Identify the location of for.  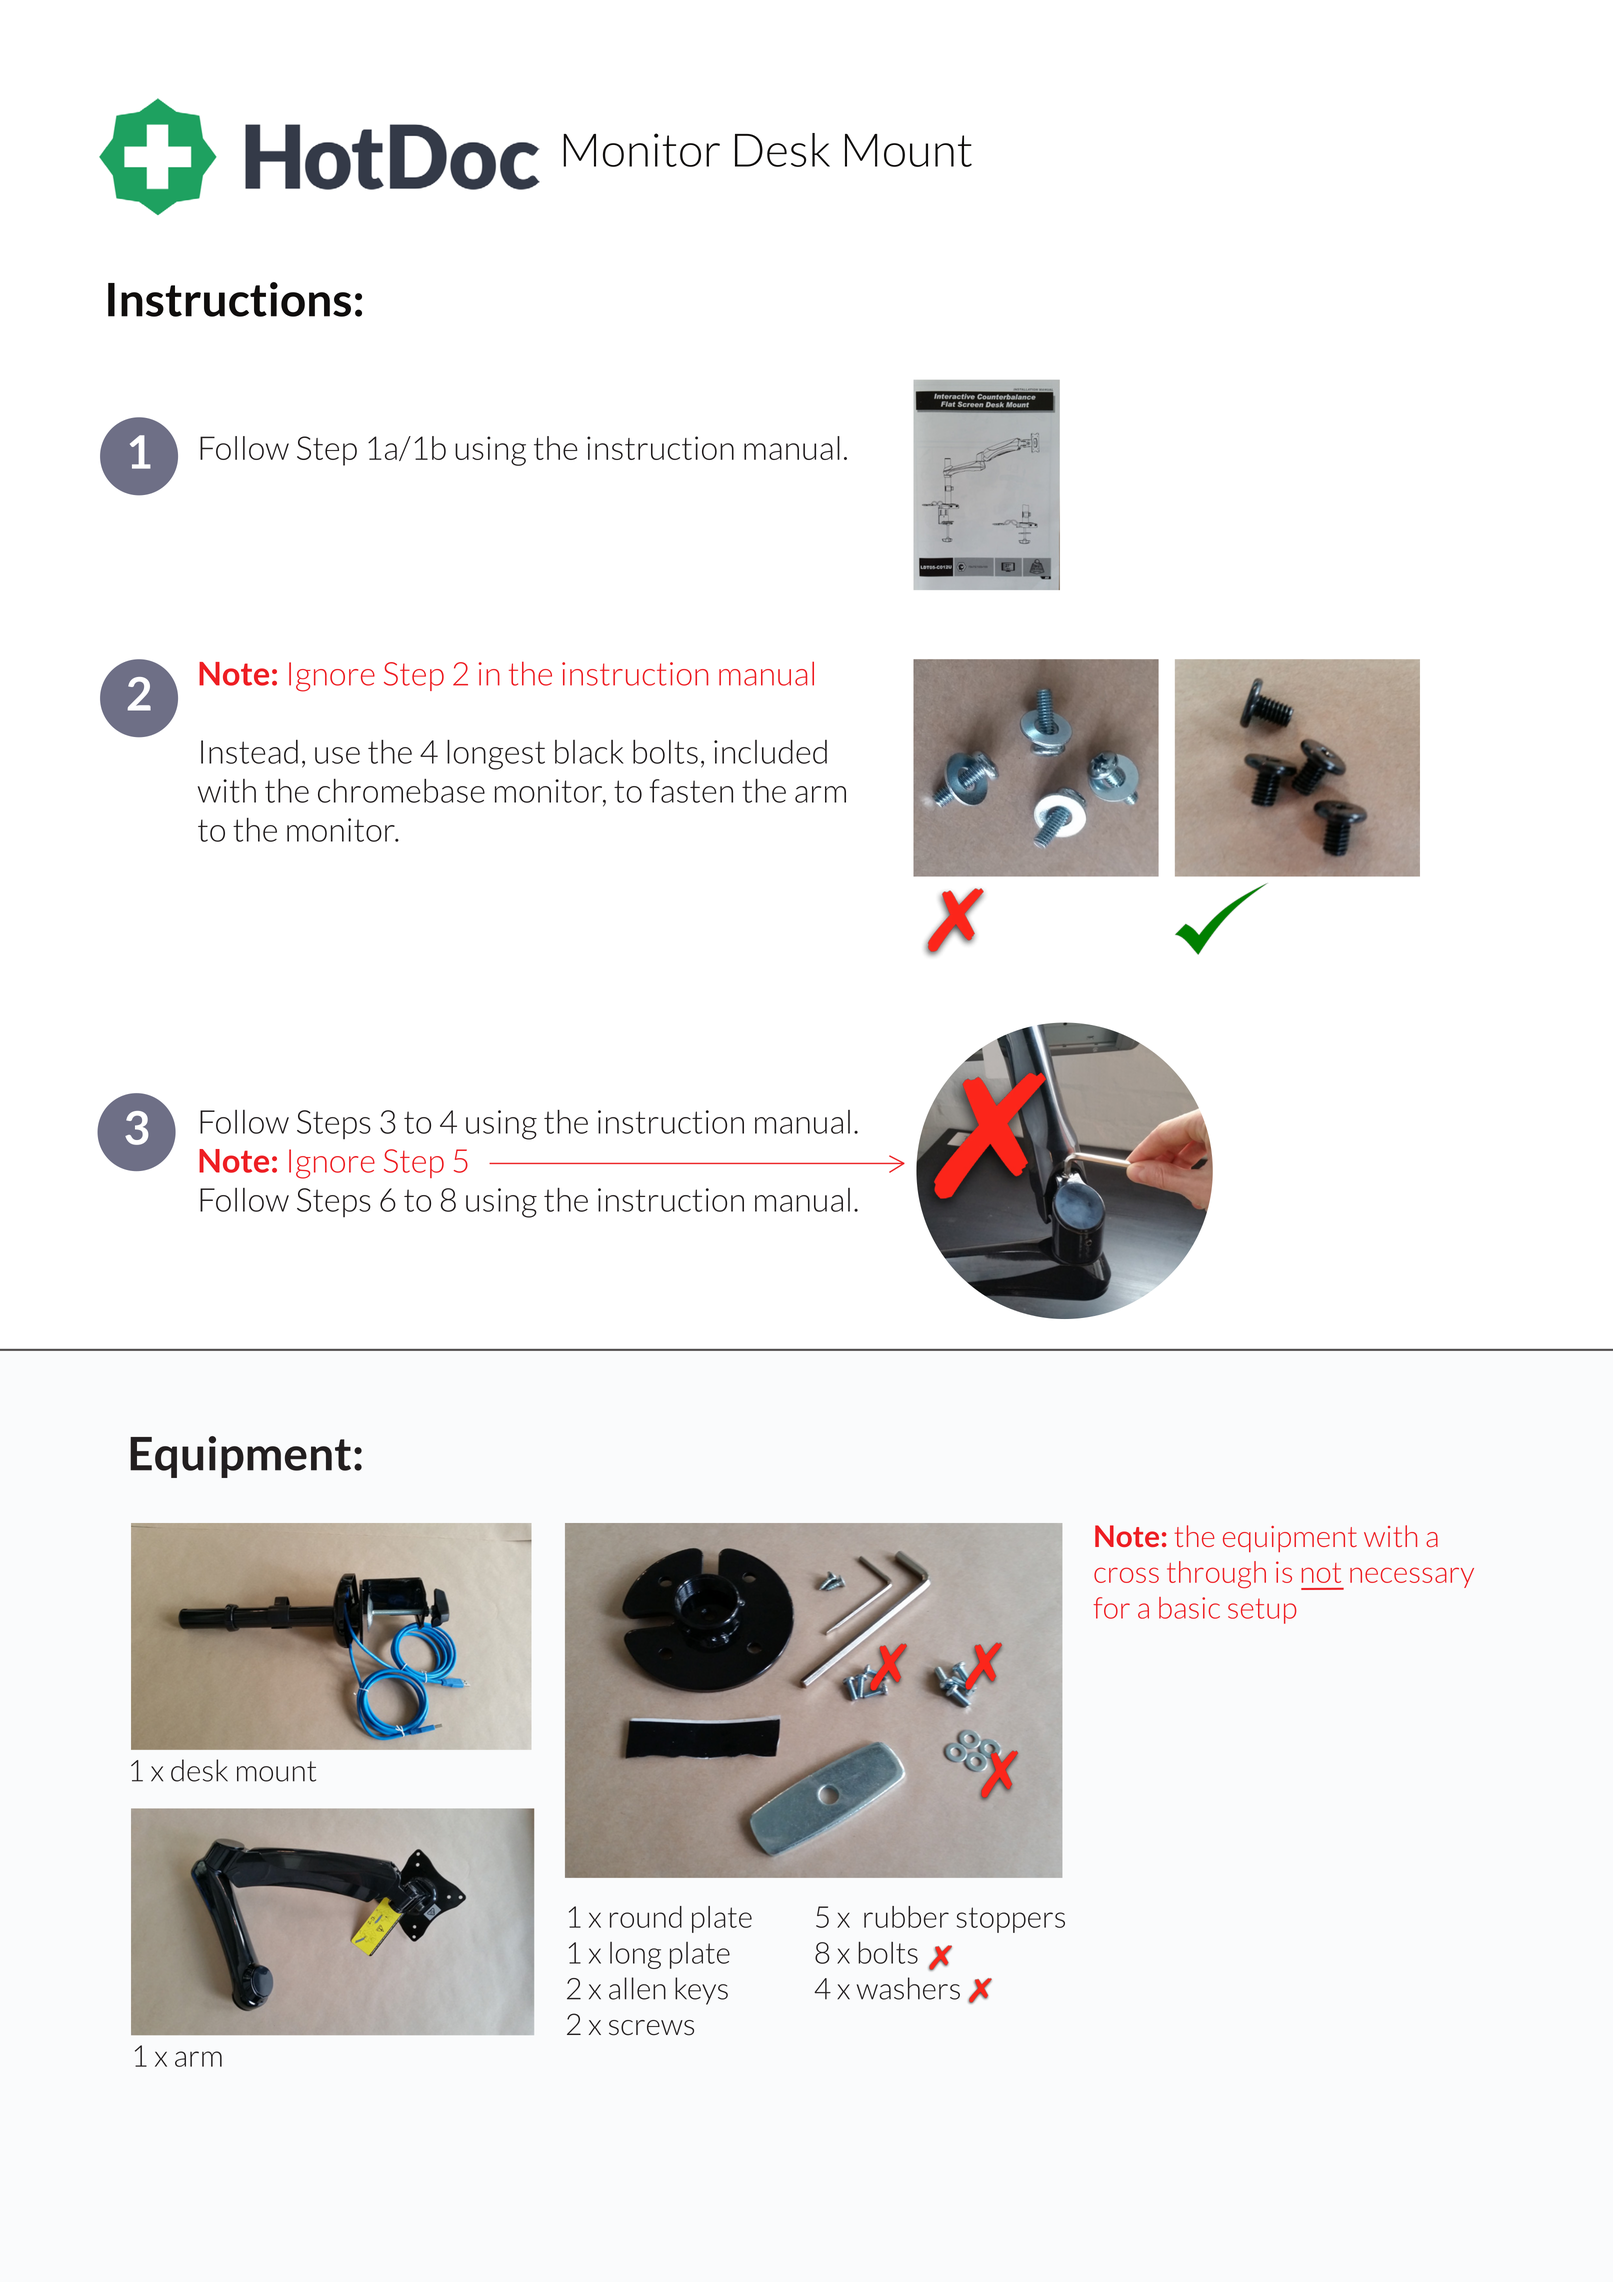
(1111, 1608).
